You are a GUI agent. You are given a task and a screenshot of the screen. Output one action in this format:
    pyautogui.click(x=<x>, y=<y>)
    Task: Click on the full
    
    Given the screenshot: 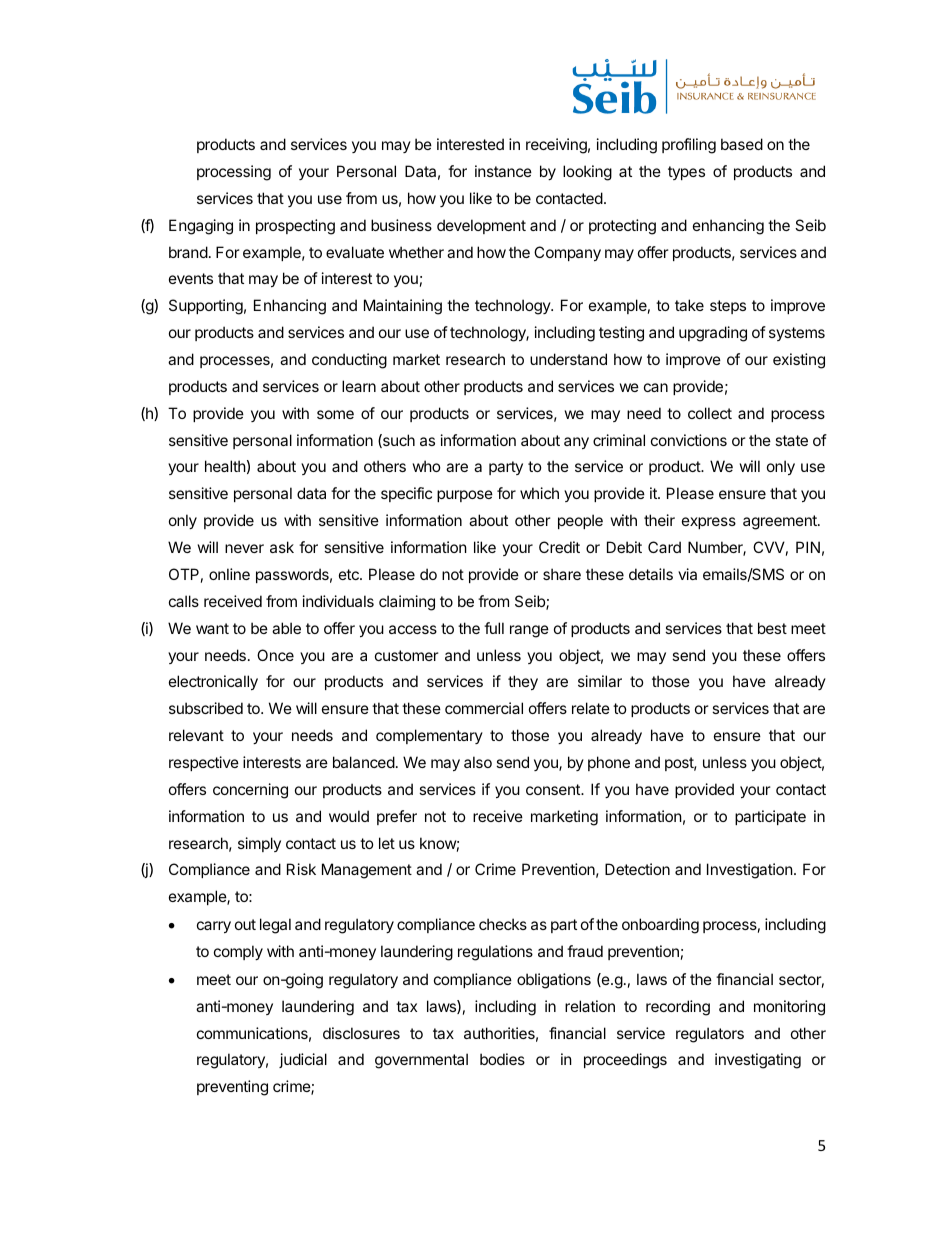 What is the action you would take?
    pyautogui.click(x=494, y=628)
